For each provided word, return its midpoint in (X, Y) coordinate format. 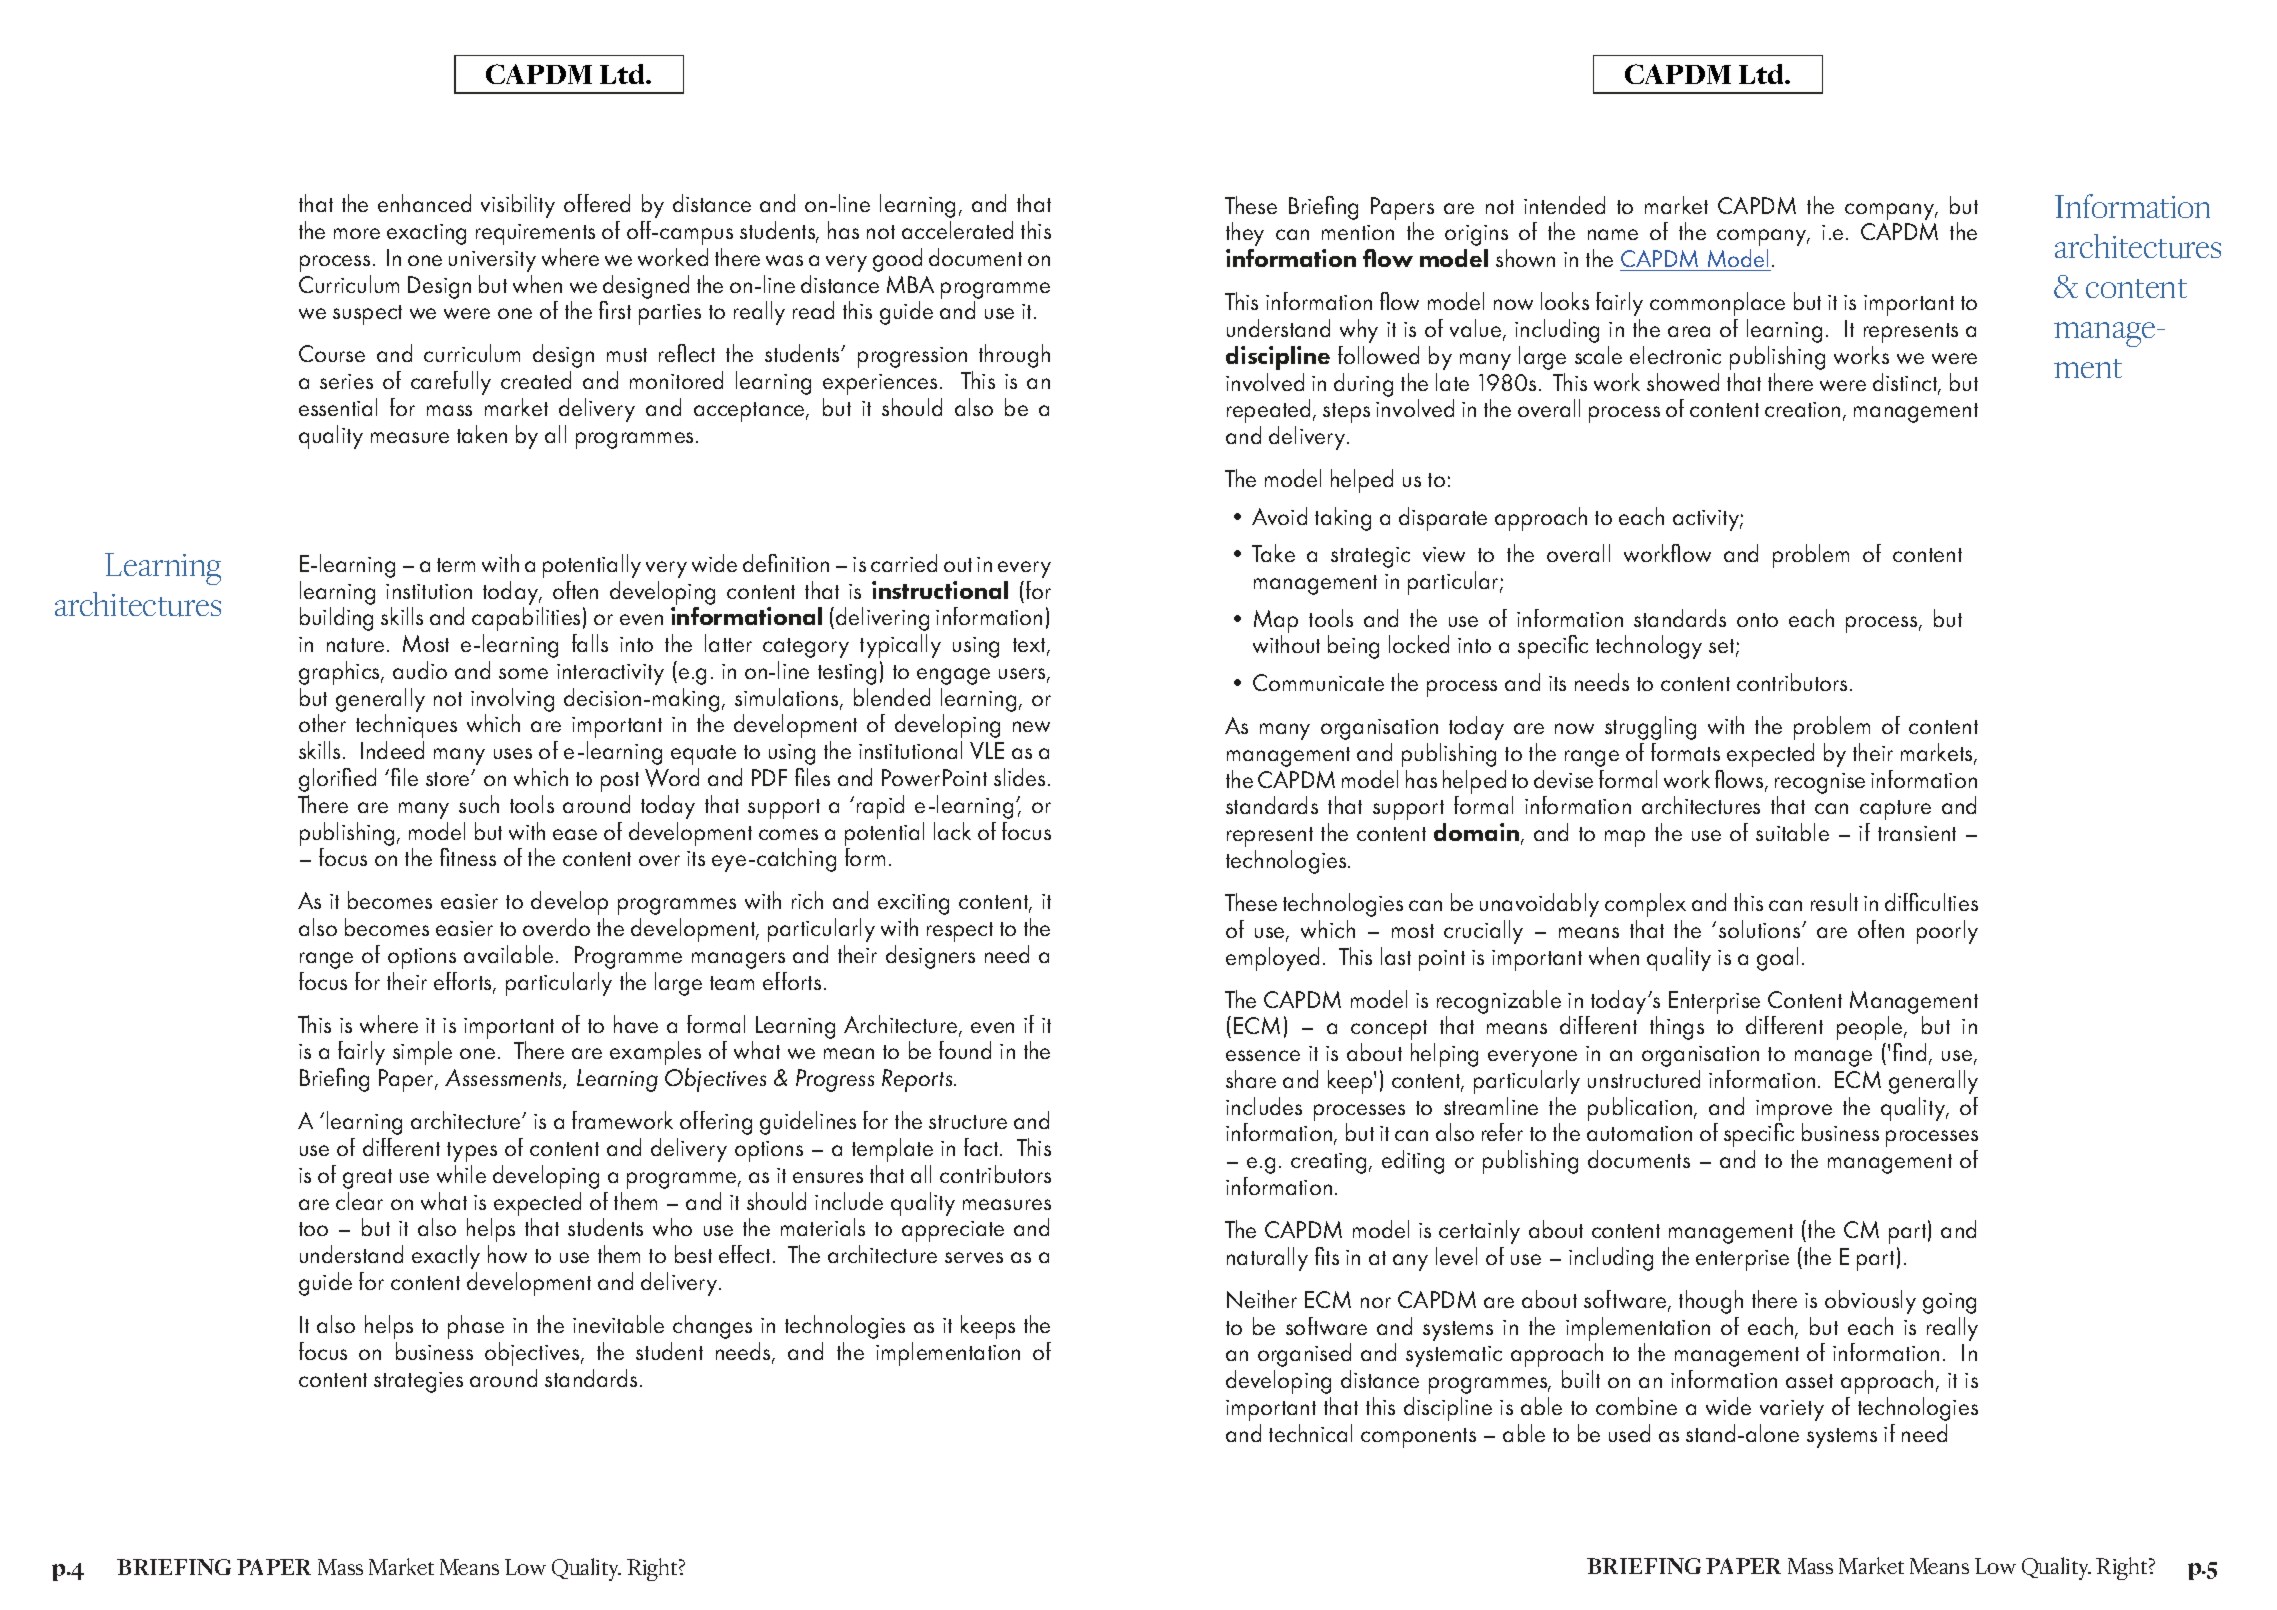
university (492, 261)
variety (1792, 1410)
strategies (418, 1382)
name (1613, 234)
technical (1310, 1433)
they (1245, 234)
